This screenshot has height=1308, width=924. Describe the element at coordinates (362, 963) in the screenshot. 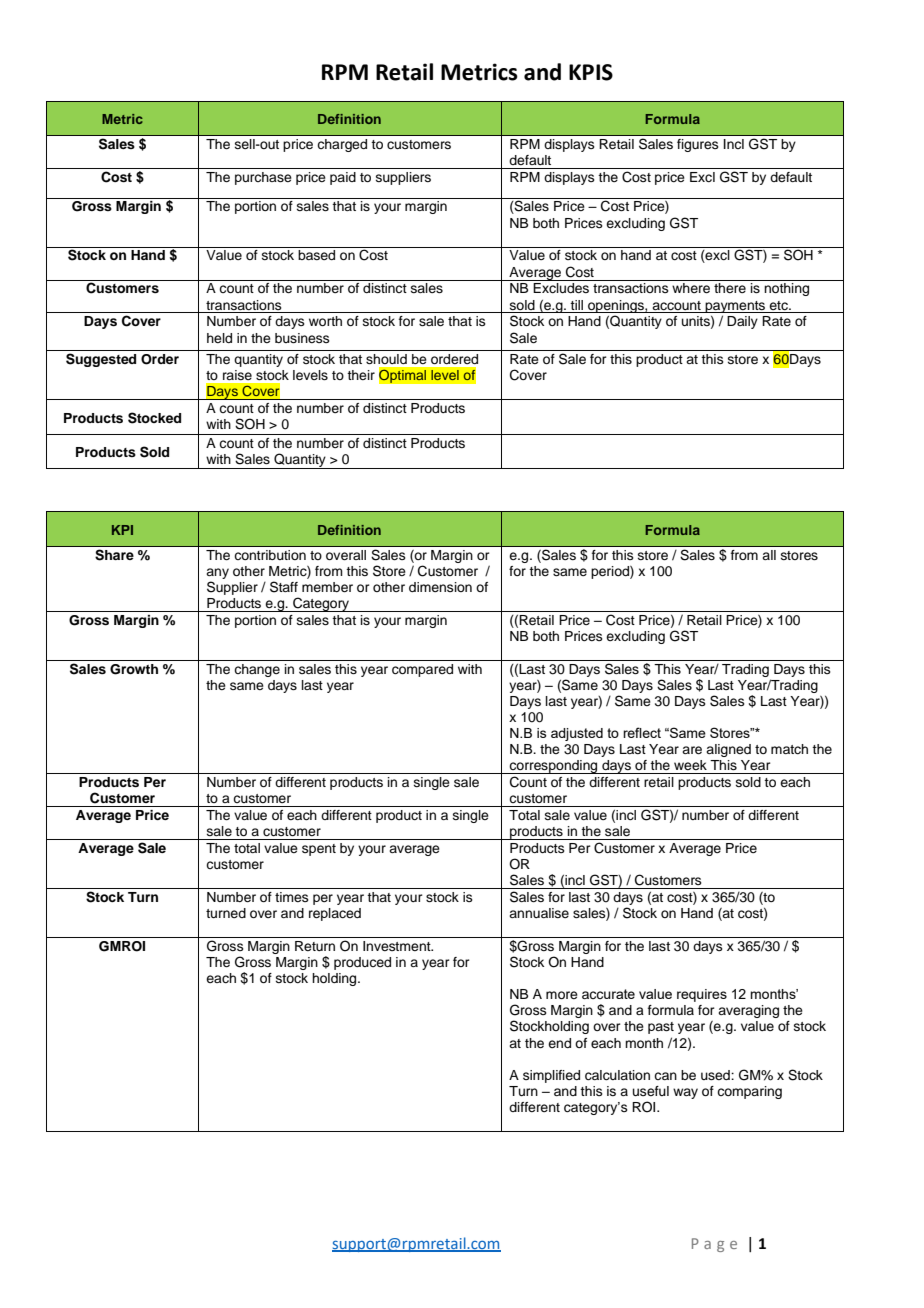

I see `produced` at that location.
